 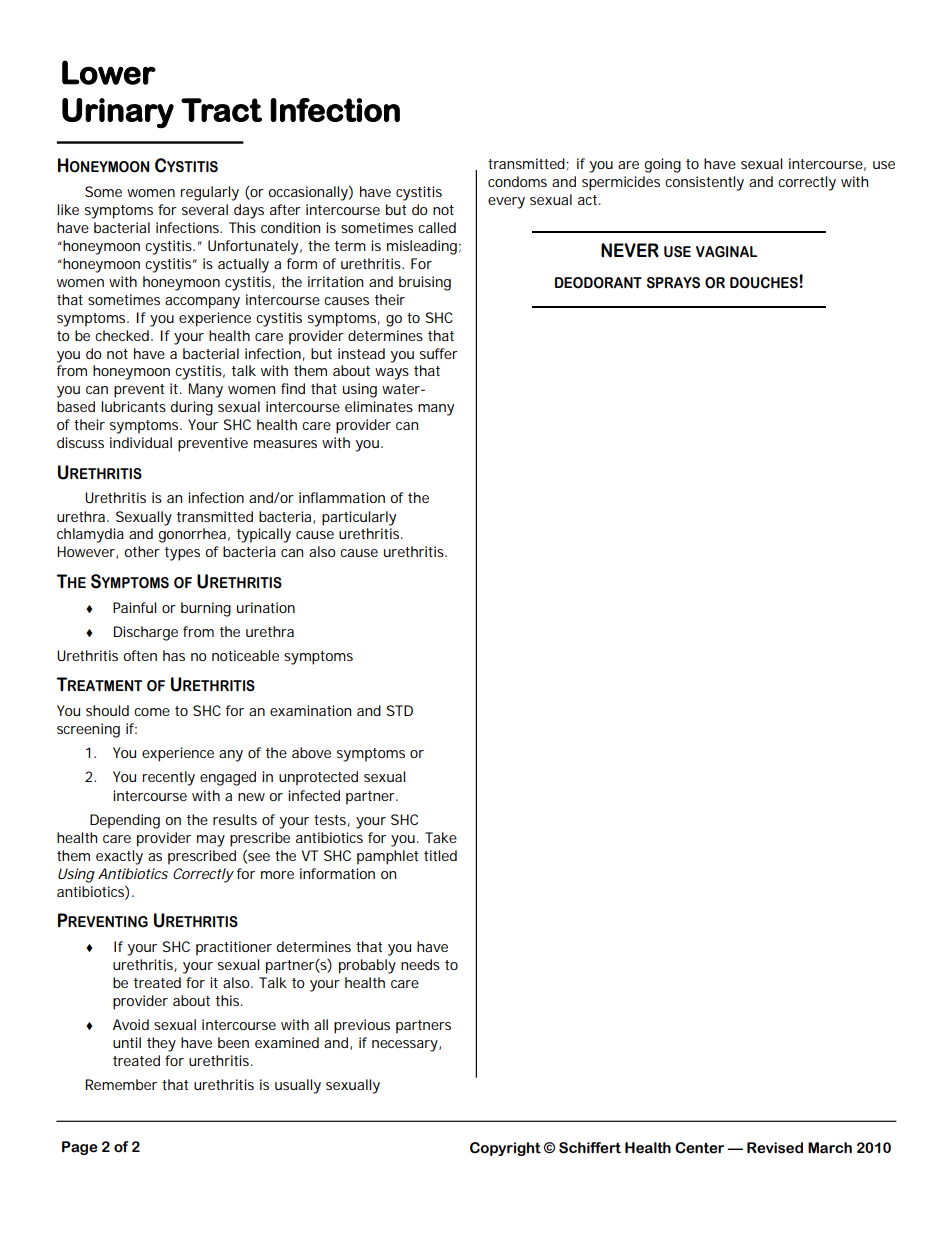 I want to click on particularly, so click(x=359, y=518).
